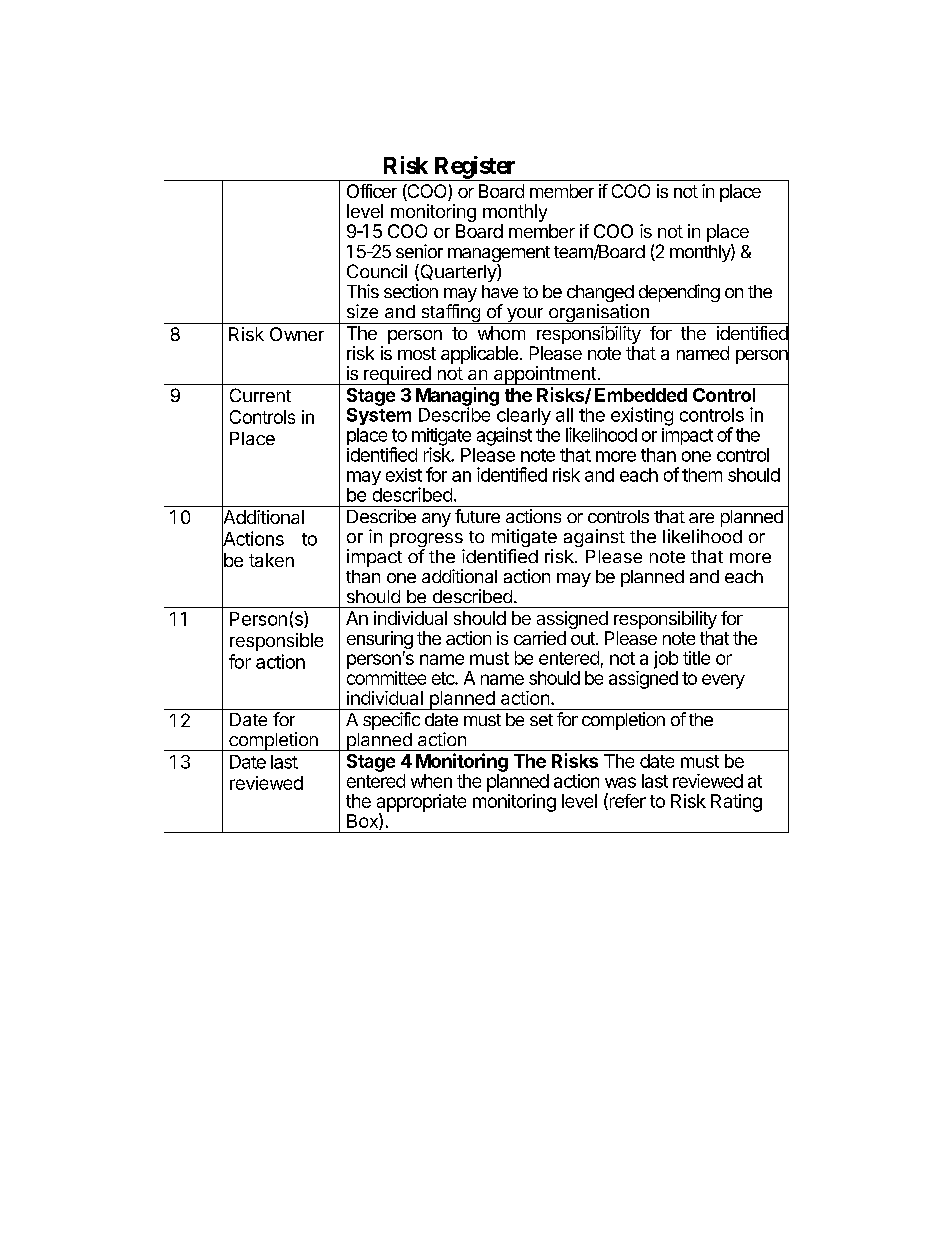 The width and height of the document is (952, 1233). I want to click on carried, so click(540, 638).
